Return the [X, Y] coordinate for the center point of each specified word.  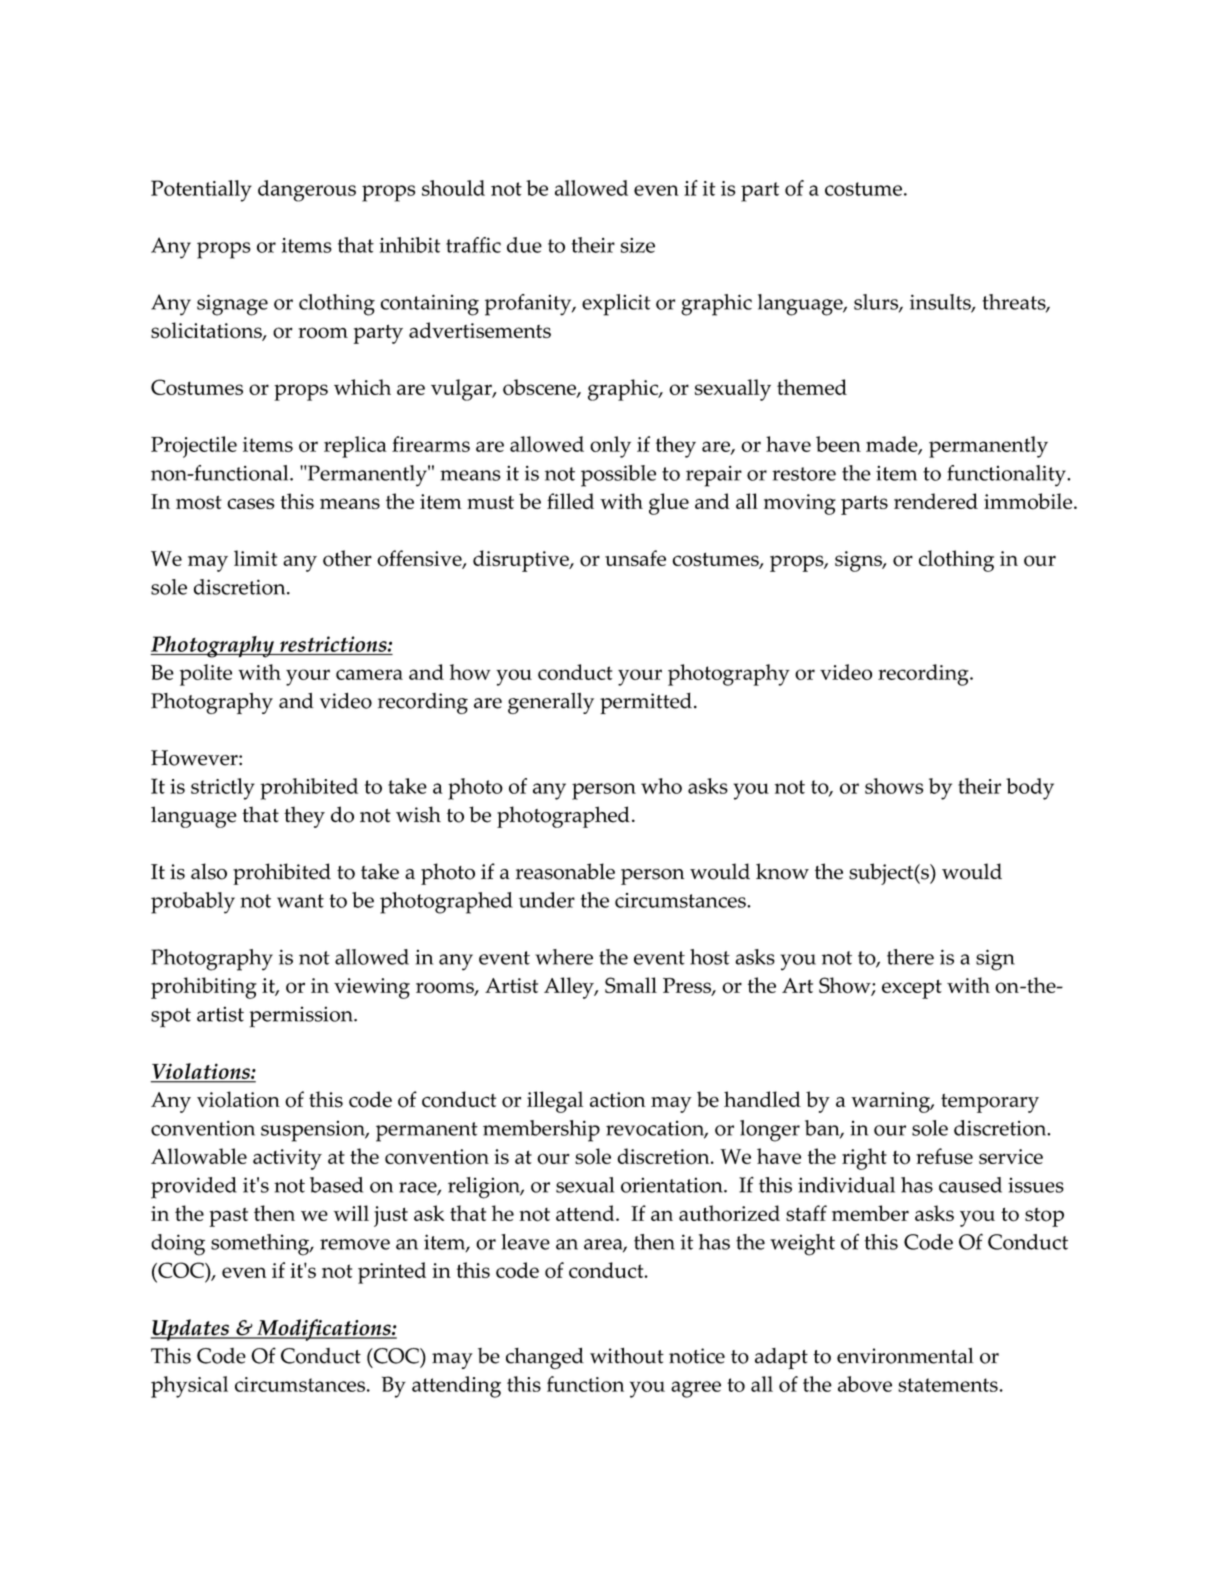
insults [941, 303]
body [1030, 789]
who [661, 786]
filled [570, 501]
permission [302, 1017]
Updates [191, 1330]
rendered [936, 501]
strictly [223, 789]
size [638, 245]
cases [251, 503]
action [617, 1100]
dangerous [307, 191]
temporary [990, 1103]
